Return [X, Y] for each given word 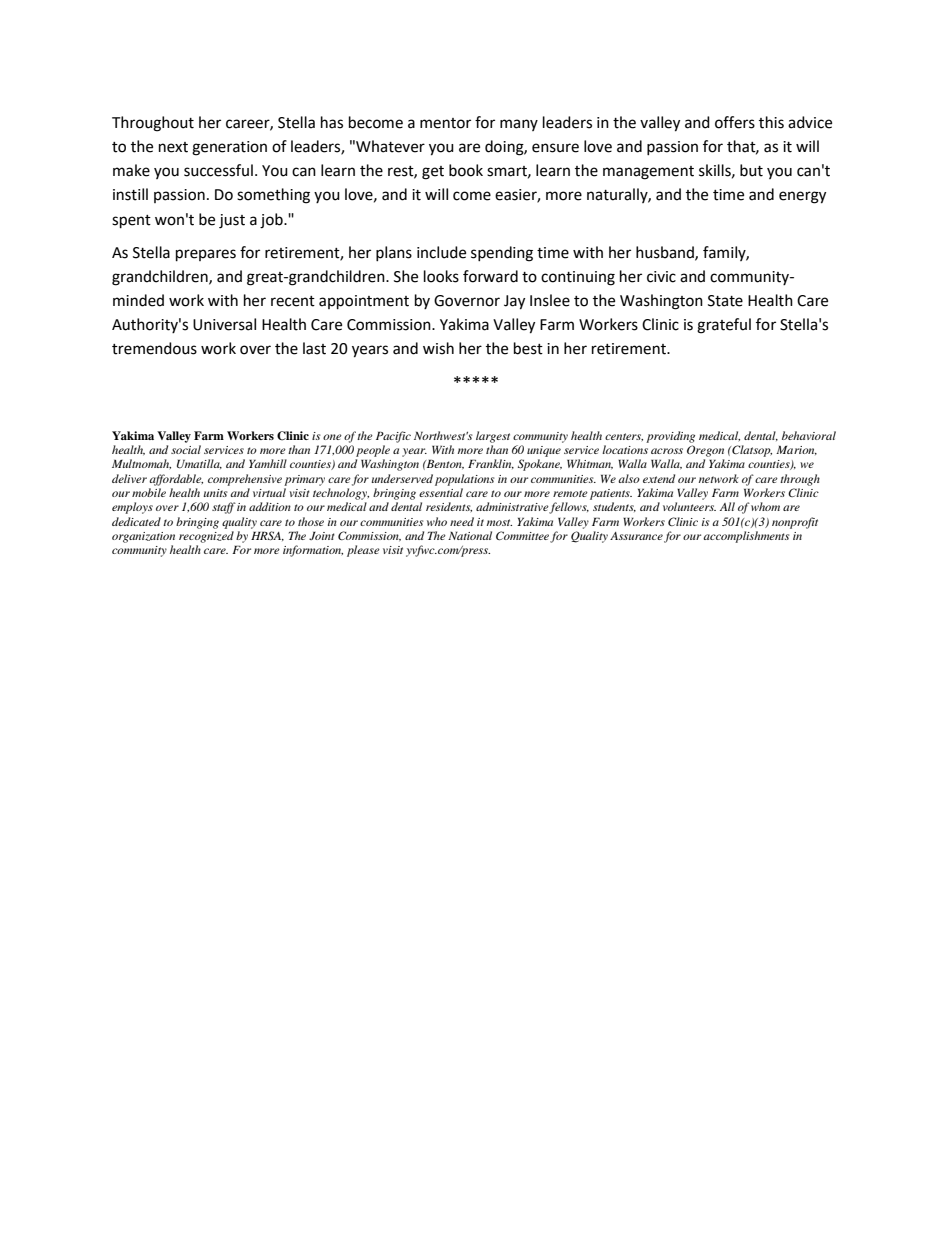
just [232, 221]
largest [493, 437]
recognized [206, 537]
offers [735, 122]
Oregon [705, 451]
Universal [224, 324]
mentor [445, 123]
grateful [724, 326]
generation [229, 148]
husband [666, 253]
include [441, 252]
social [186, 449]
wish [438, 348]
